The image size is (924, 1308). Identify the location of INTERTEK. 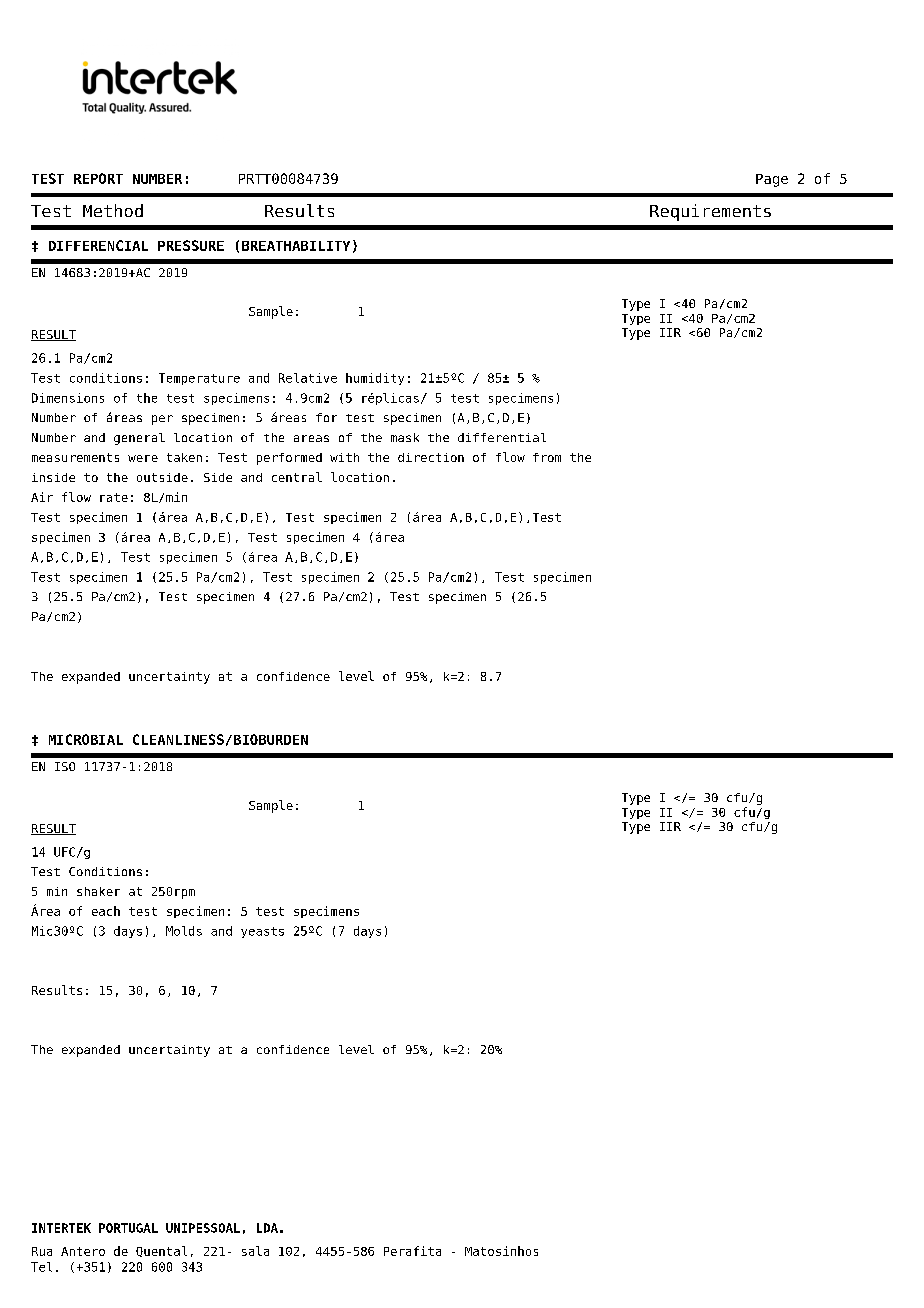
(61, 1228).
